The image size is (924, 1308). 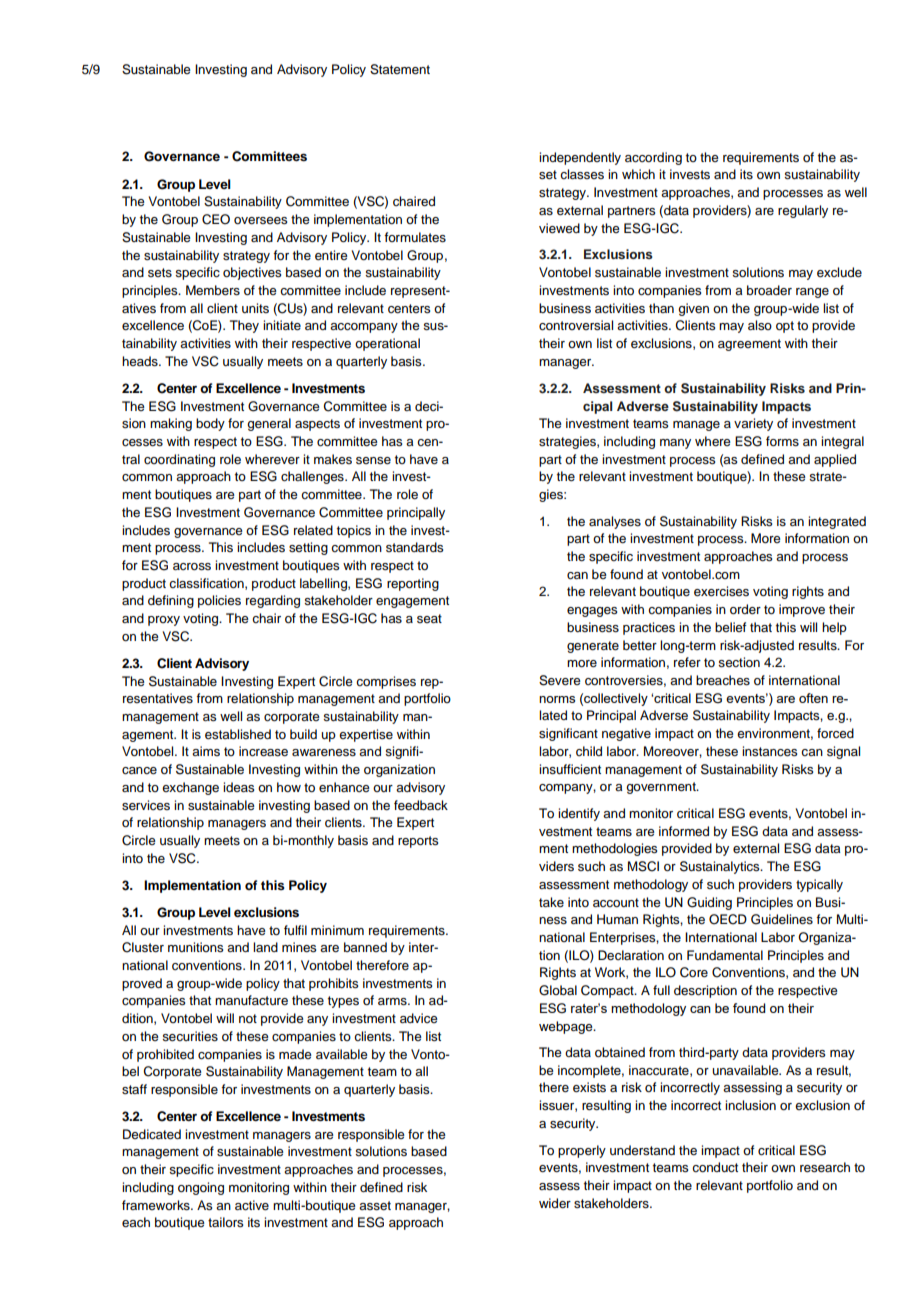 I want to click on reports, so click(x=418, y=842).
